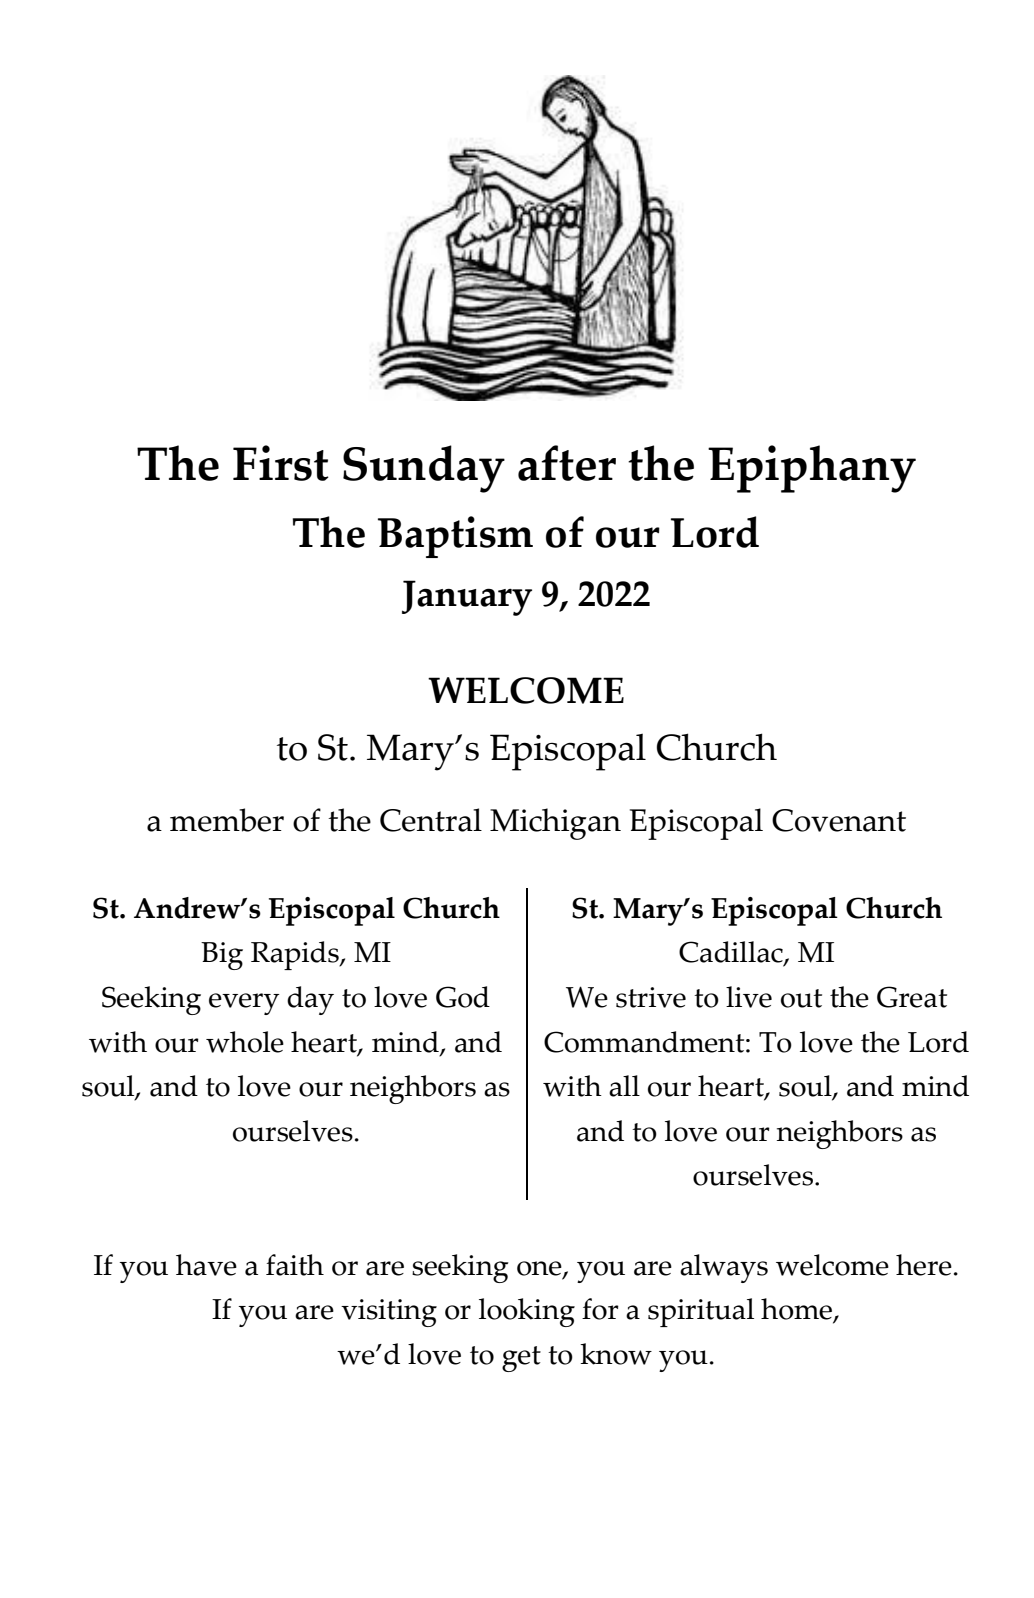 Image resolution: width=1034 pixels, height=1598 pixels. Describe the element at coordinates (812, 469) in the screenshot. I see `Epiphany` at that location.
